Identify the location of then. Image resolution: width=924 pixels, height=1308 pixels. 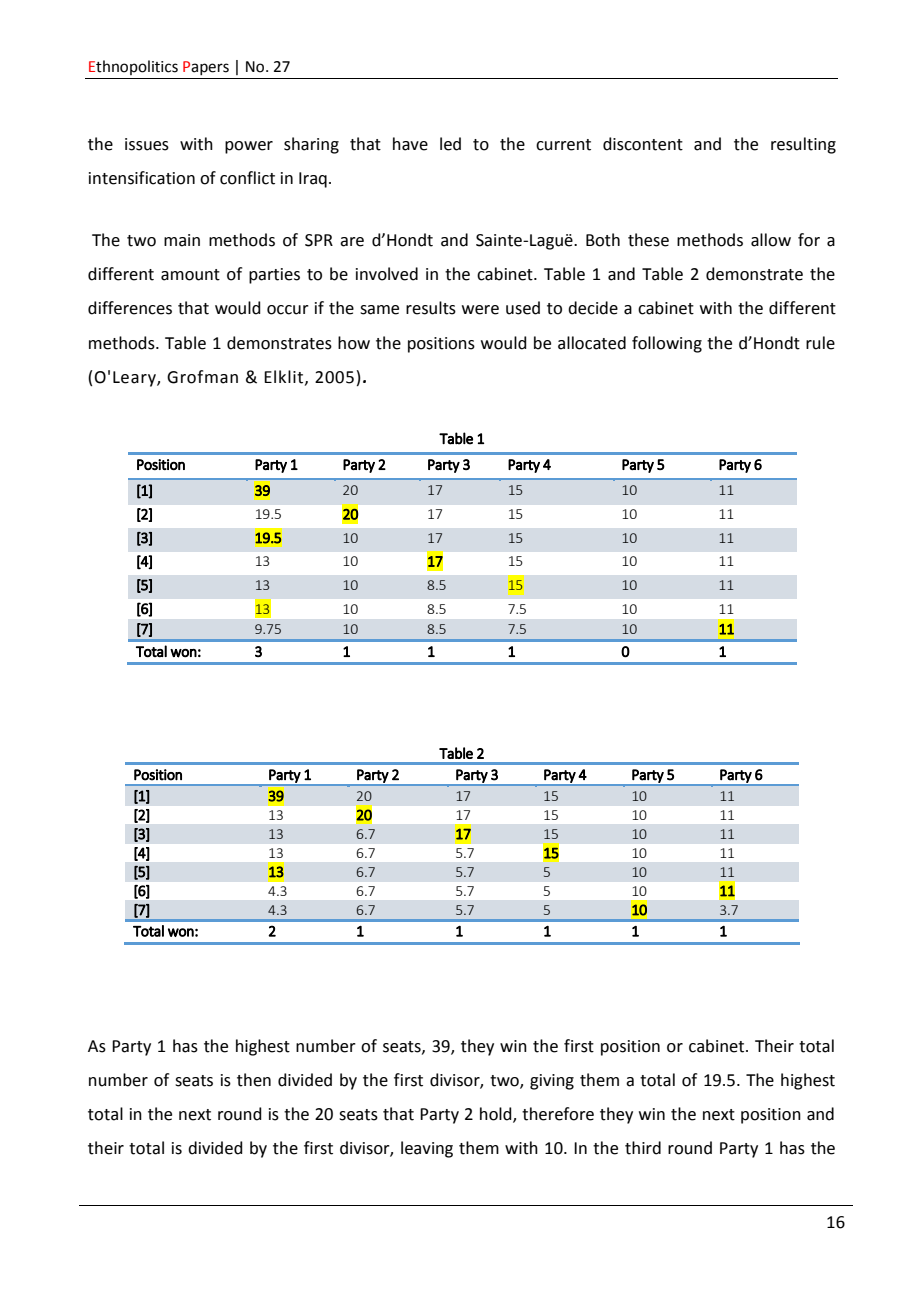
(254, 1080).
